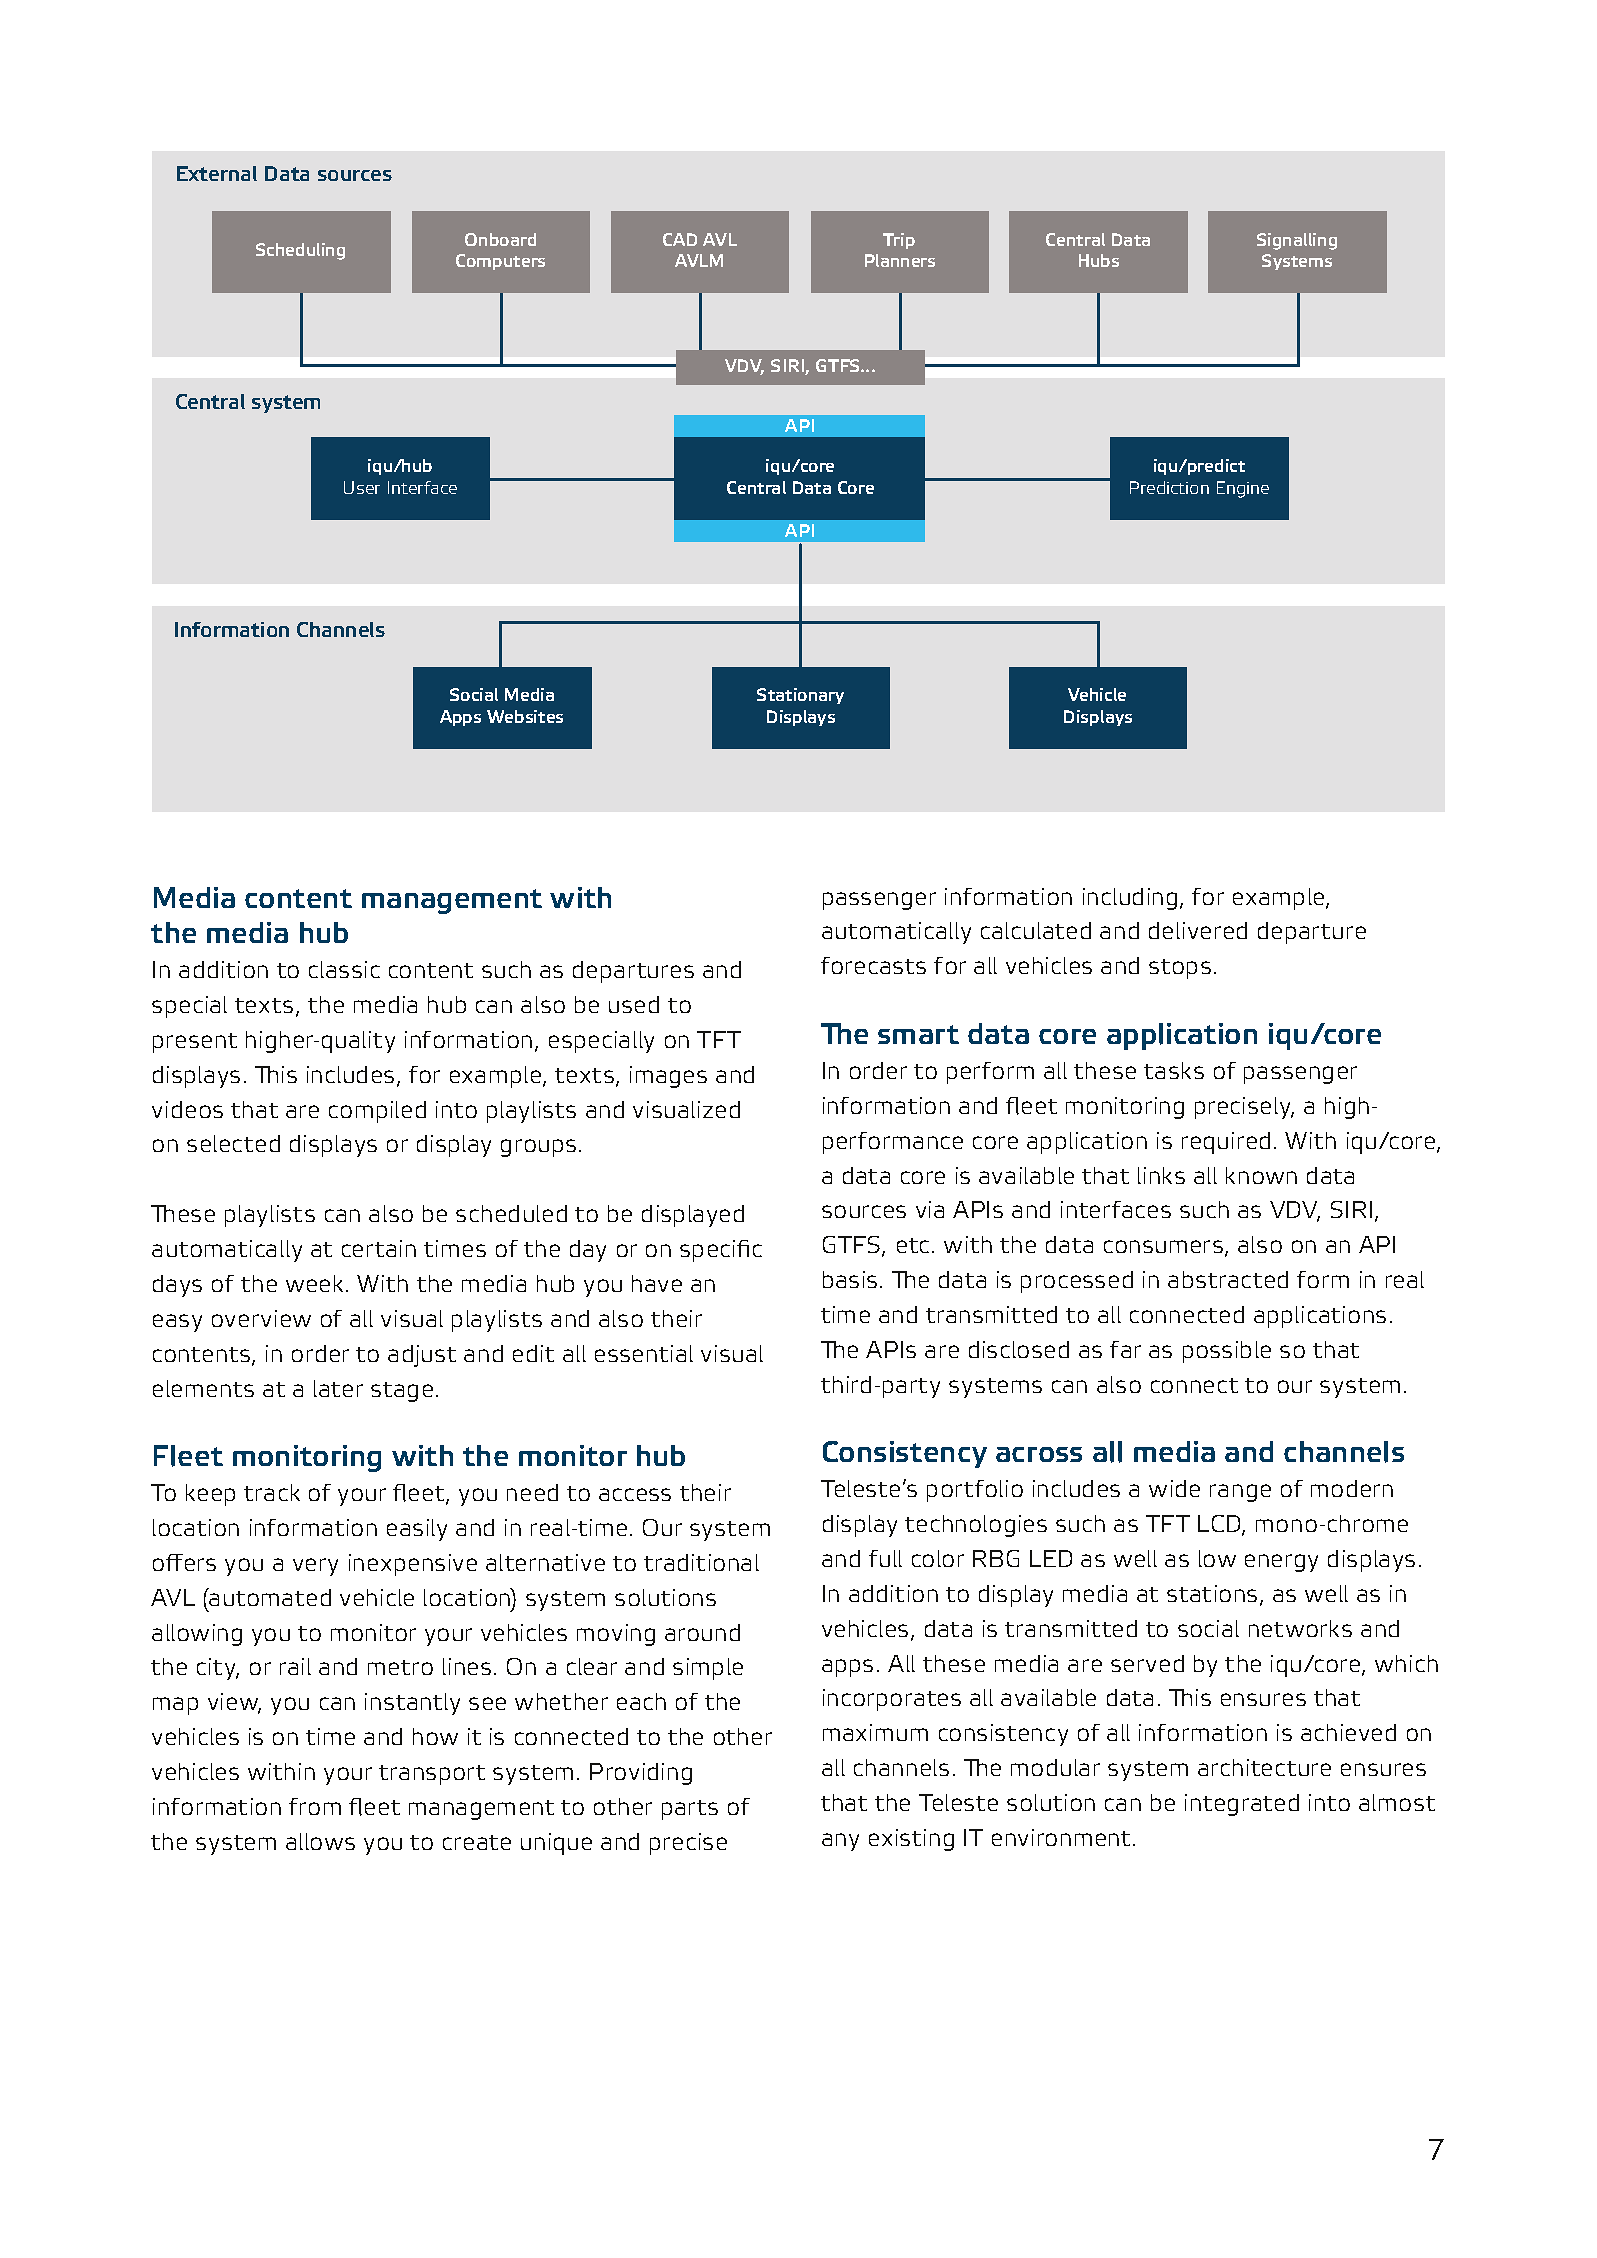 The height and width of the screenshot is (2258, 1597). Describe the element at coordinates (1242, 1805) in the screenshot. I see `integrated` at that location.
